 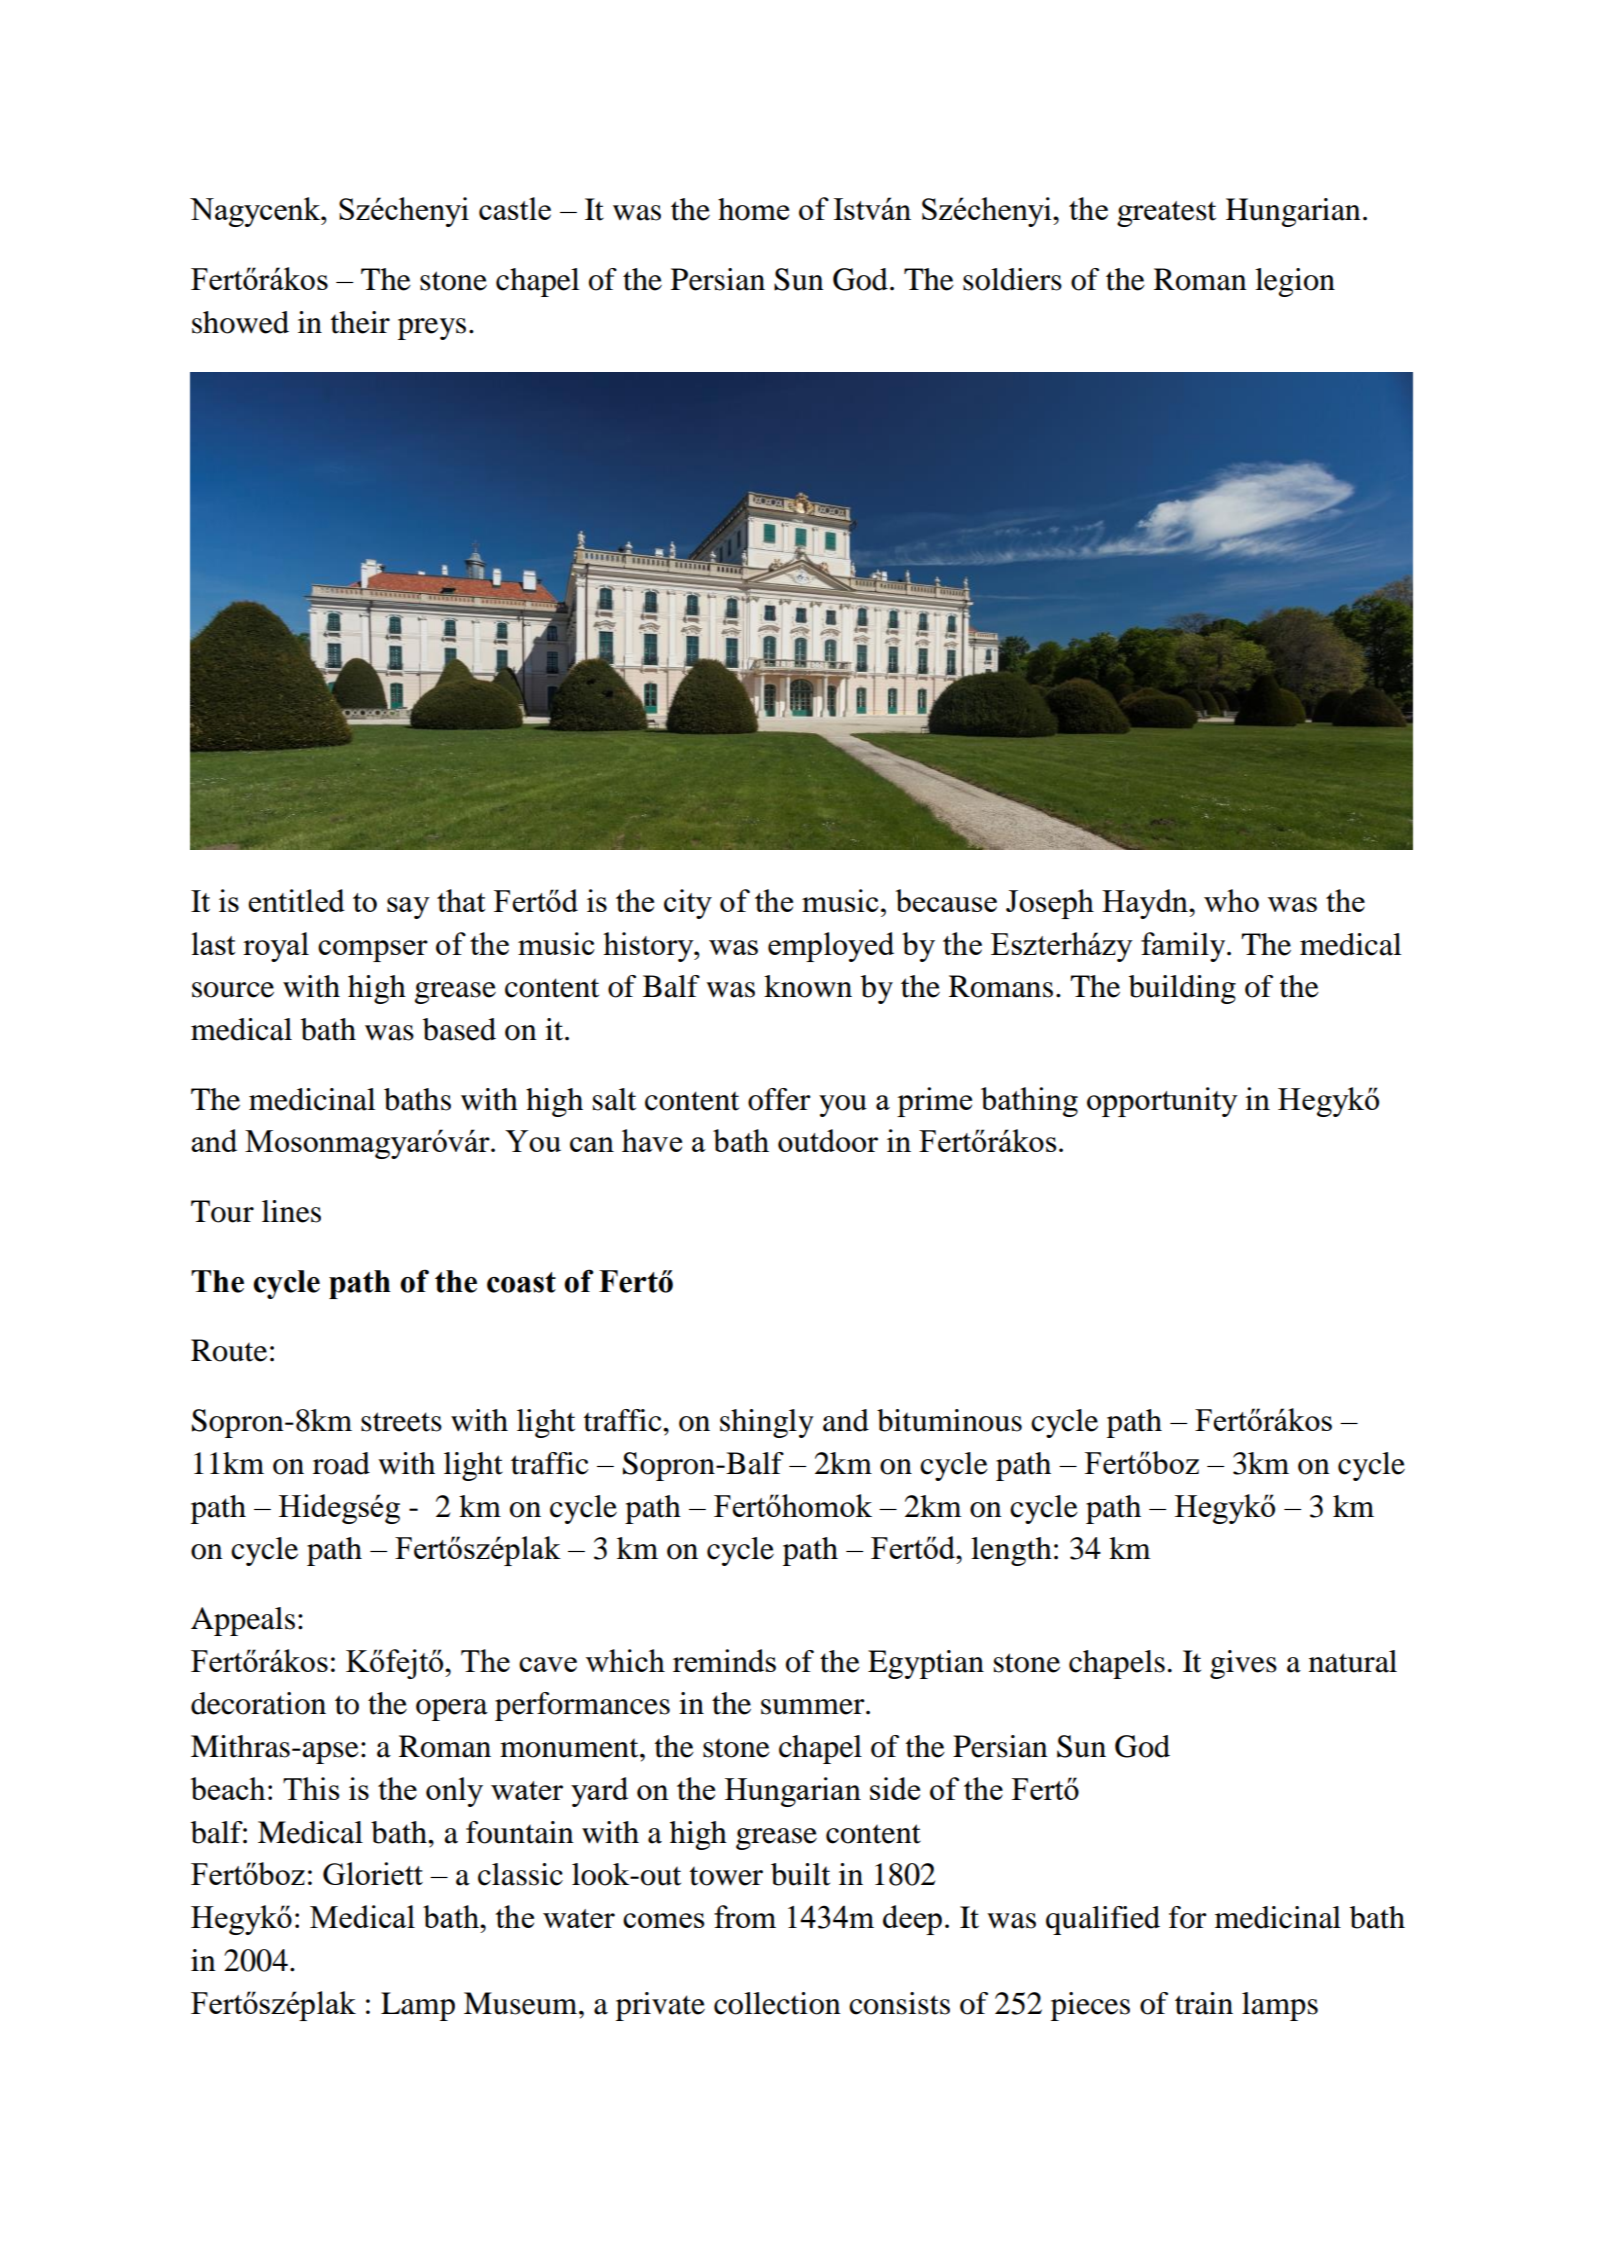 What do you see at coordinates (360, 322) in the screenshot?
I see `their` at bounding box center [360, 322].
